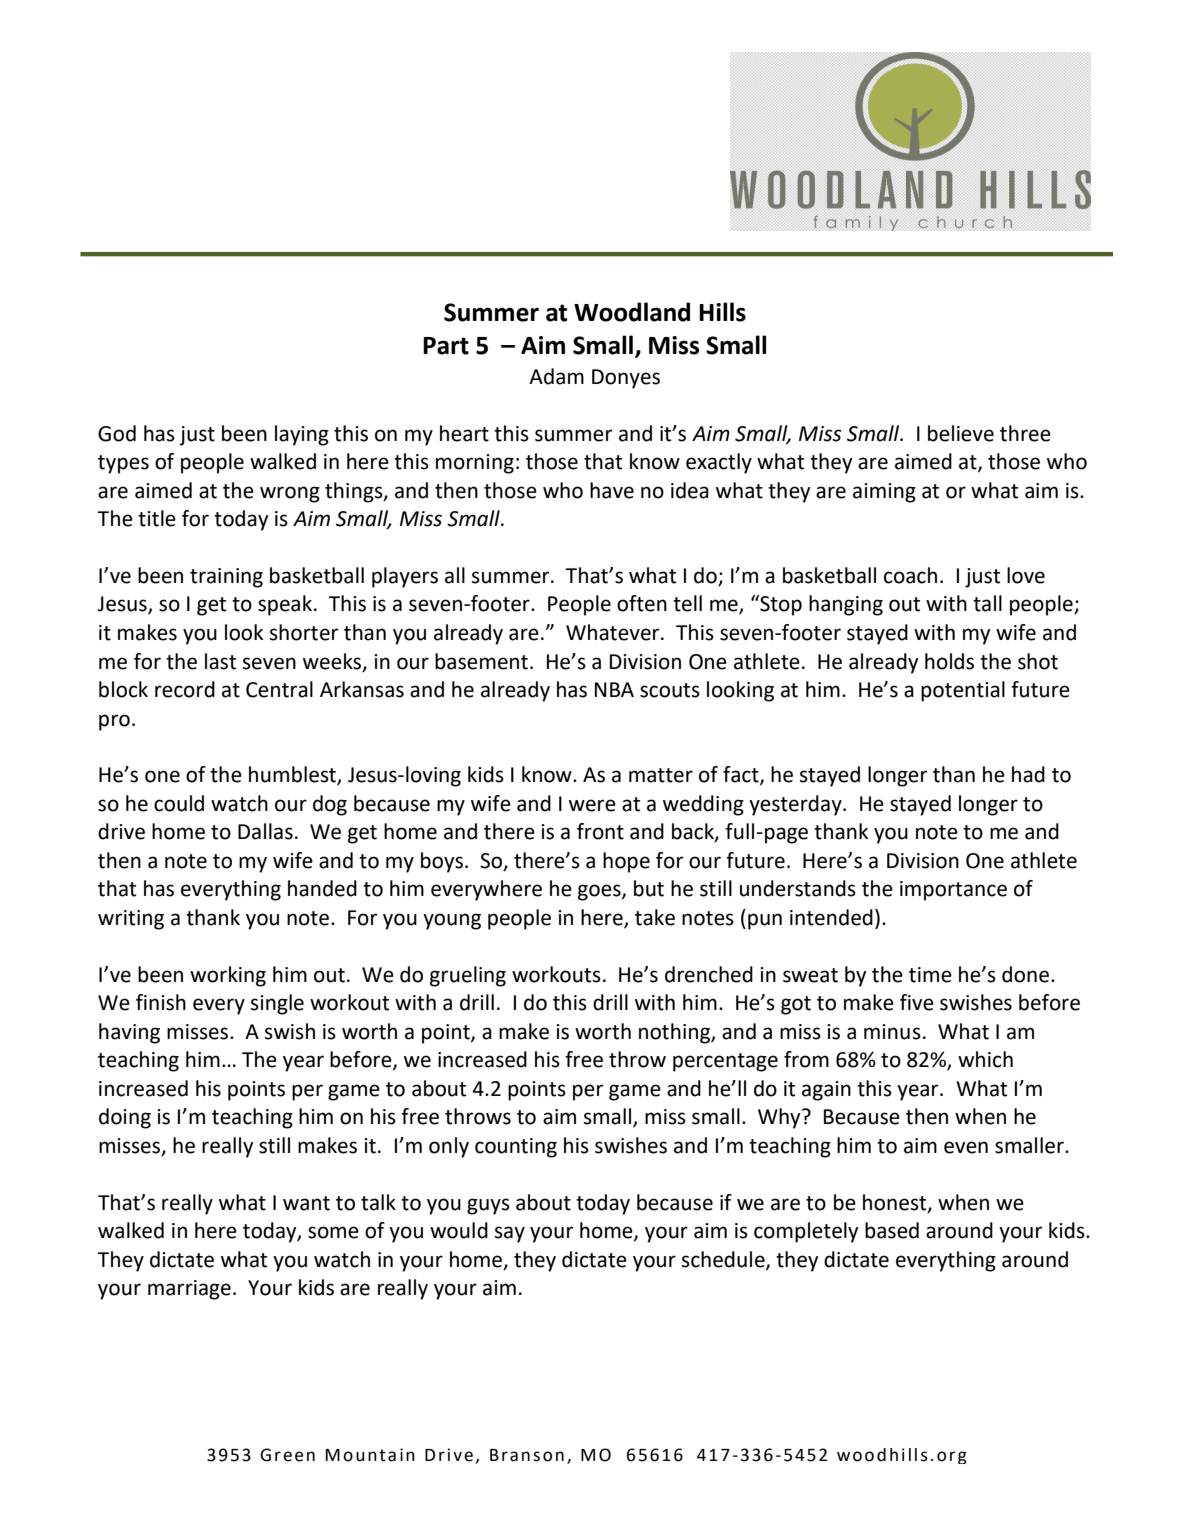 The image size is (1190, 1540). Describe the element at coordinates (302, 435) in the screenshot. I see `laying` at that location.
